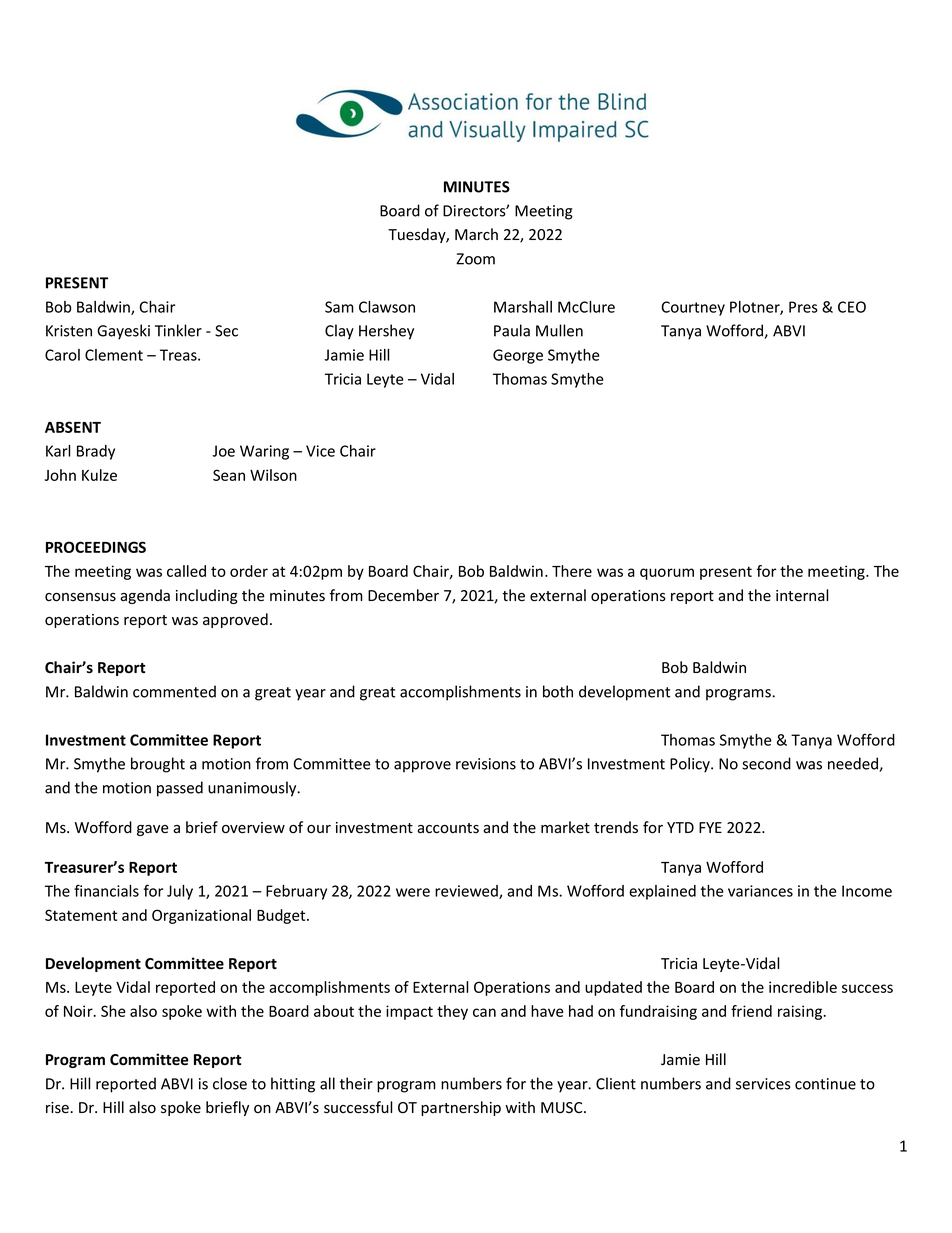 The width and height of the document is (952, 1233). I want to click on Brady, so click(96, 452).
